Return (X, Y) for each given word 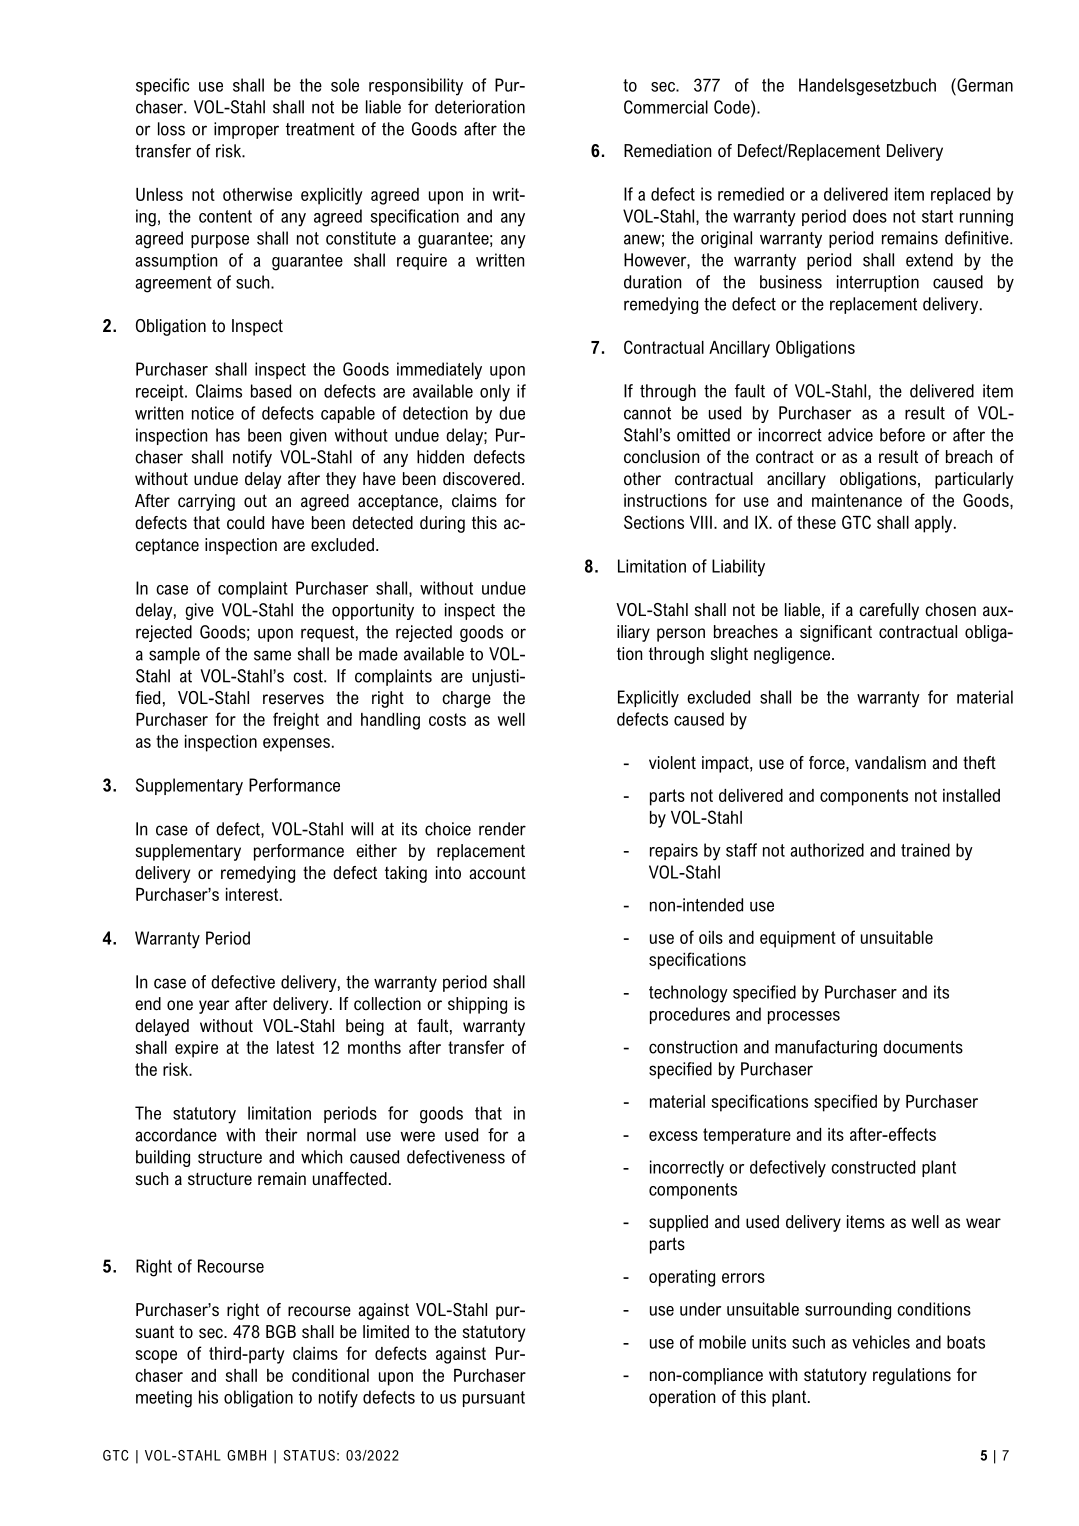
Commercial (666, 107)
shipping (477, 1005)
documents (923, 1047)
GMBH (246, 1455)
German (984, 85)
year (214, 1007)
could (245, 522)
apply (935, 524)
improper (246, 130)
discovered (481, 479)
